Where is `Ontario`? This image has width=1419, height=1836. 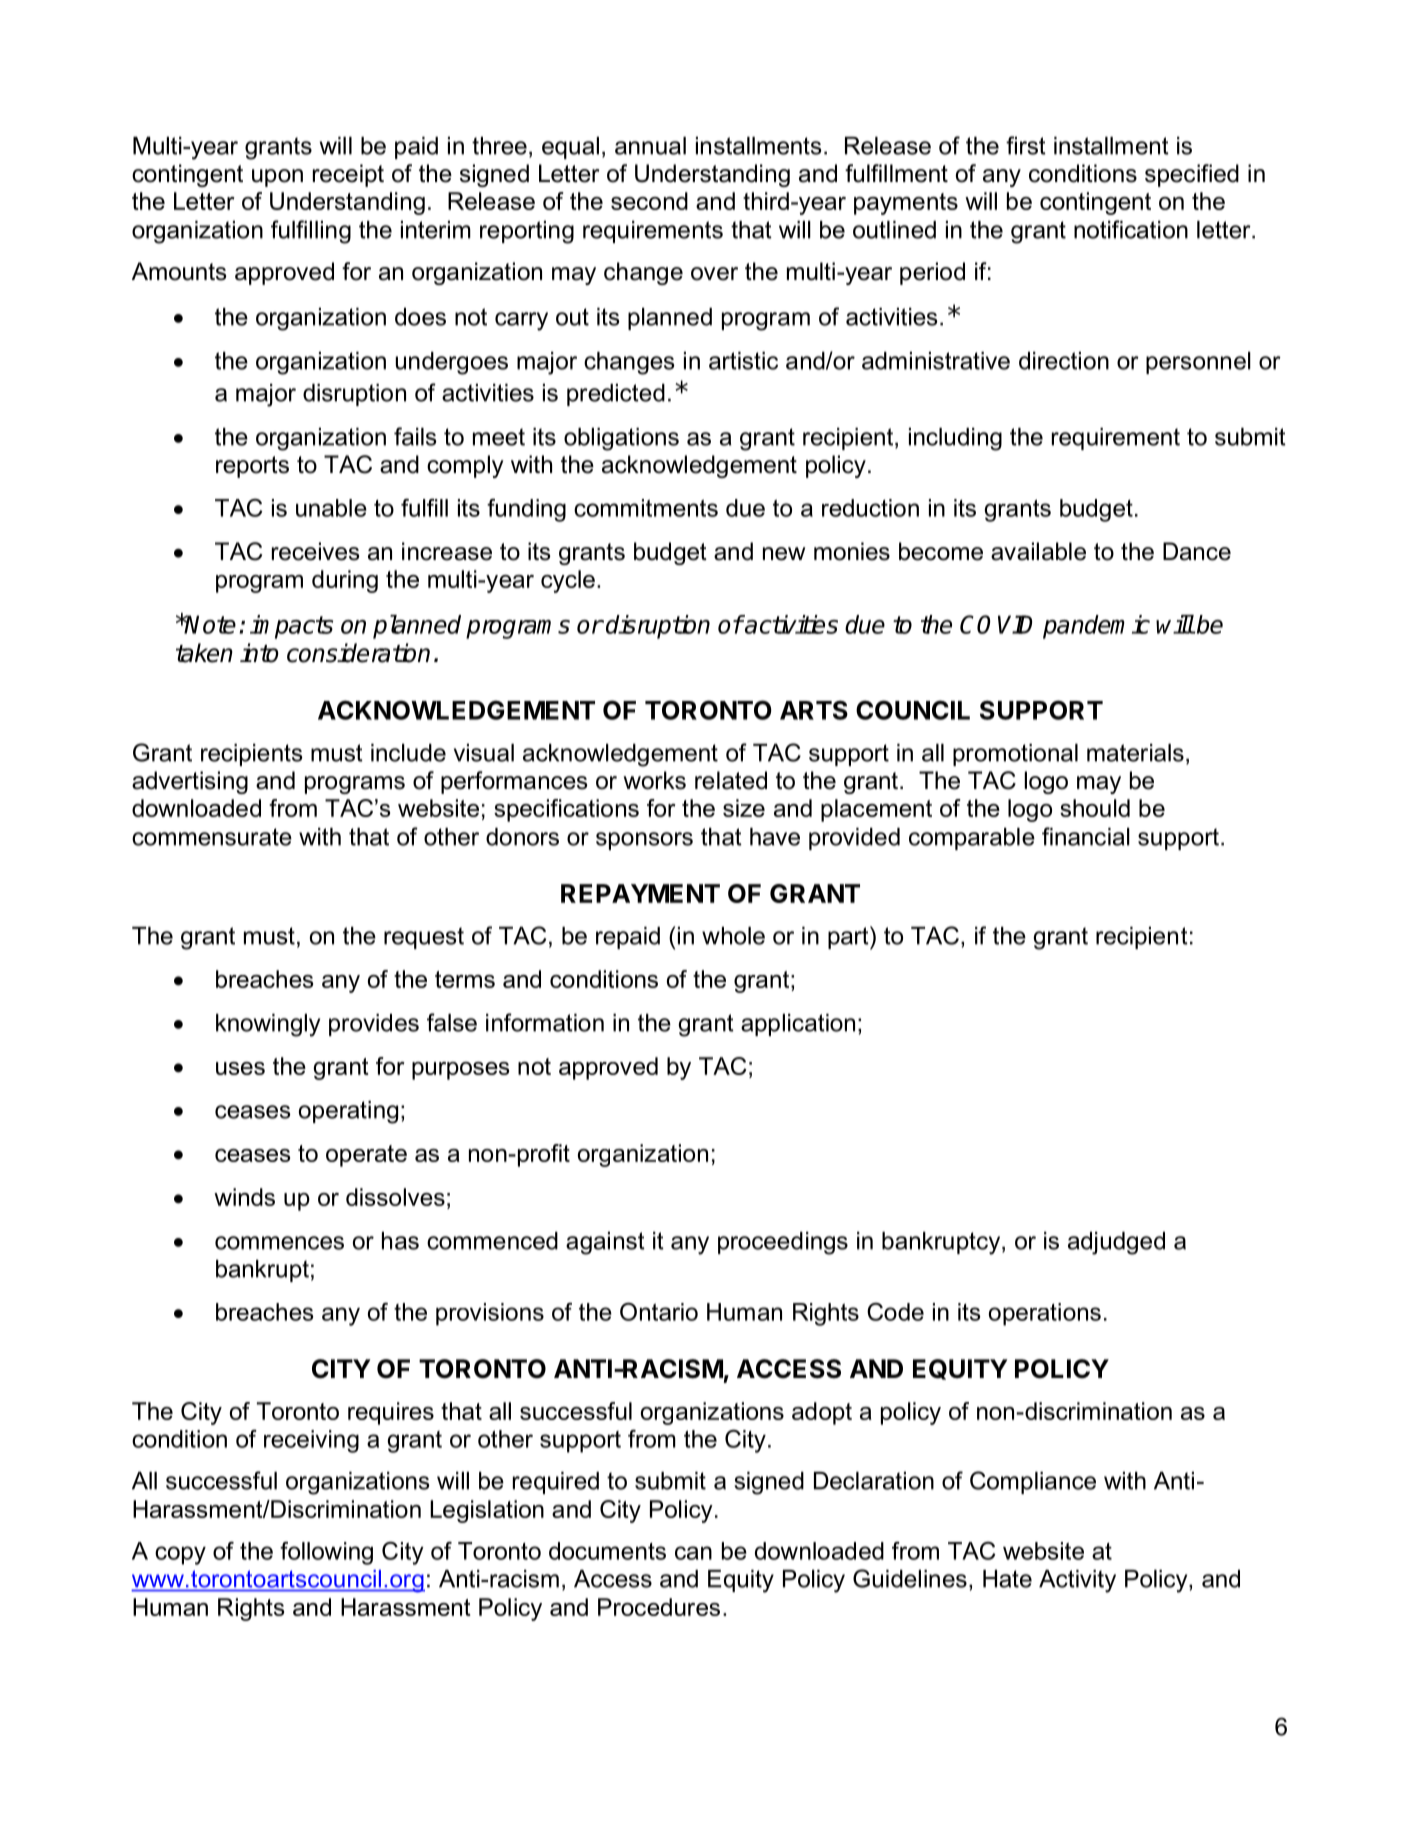 Ontario is located at coordinates (659, 1311).
